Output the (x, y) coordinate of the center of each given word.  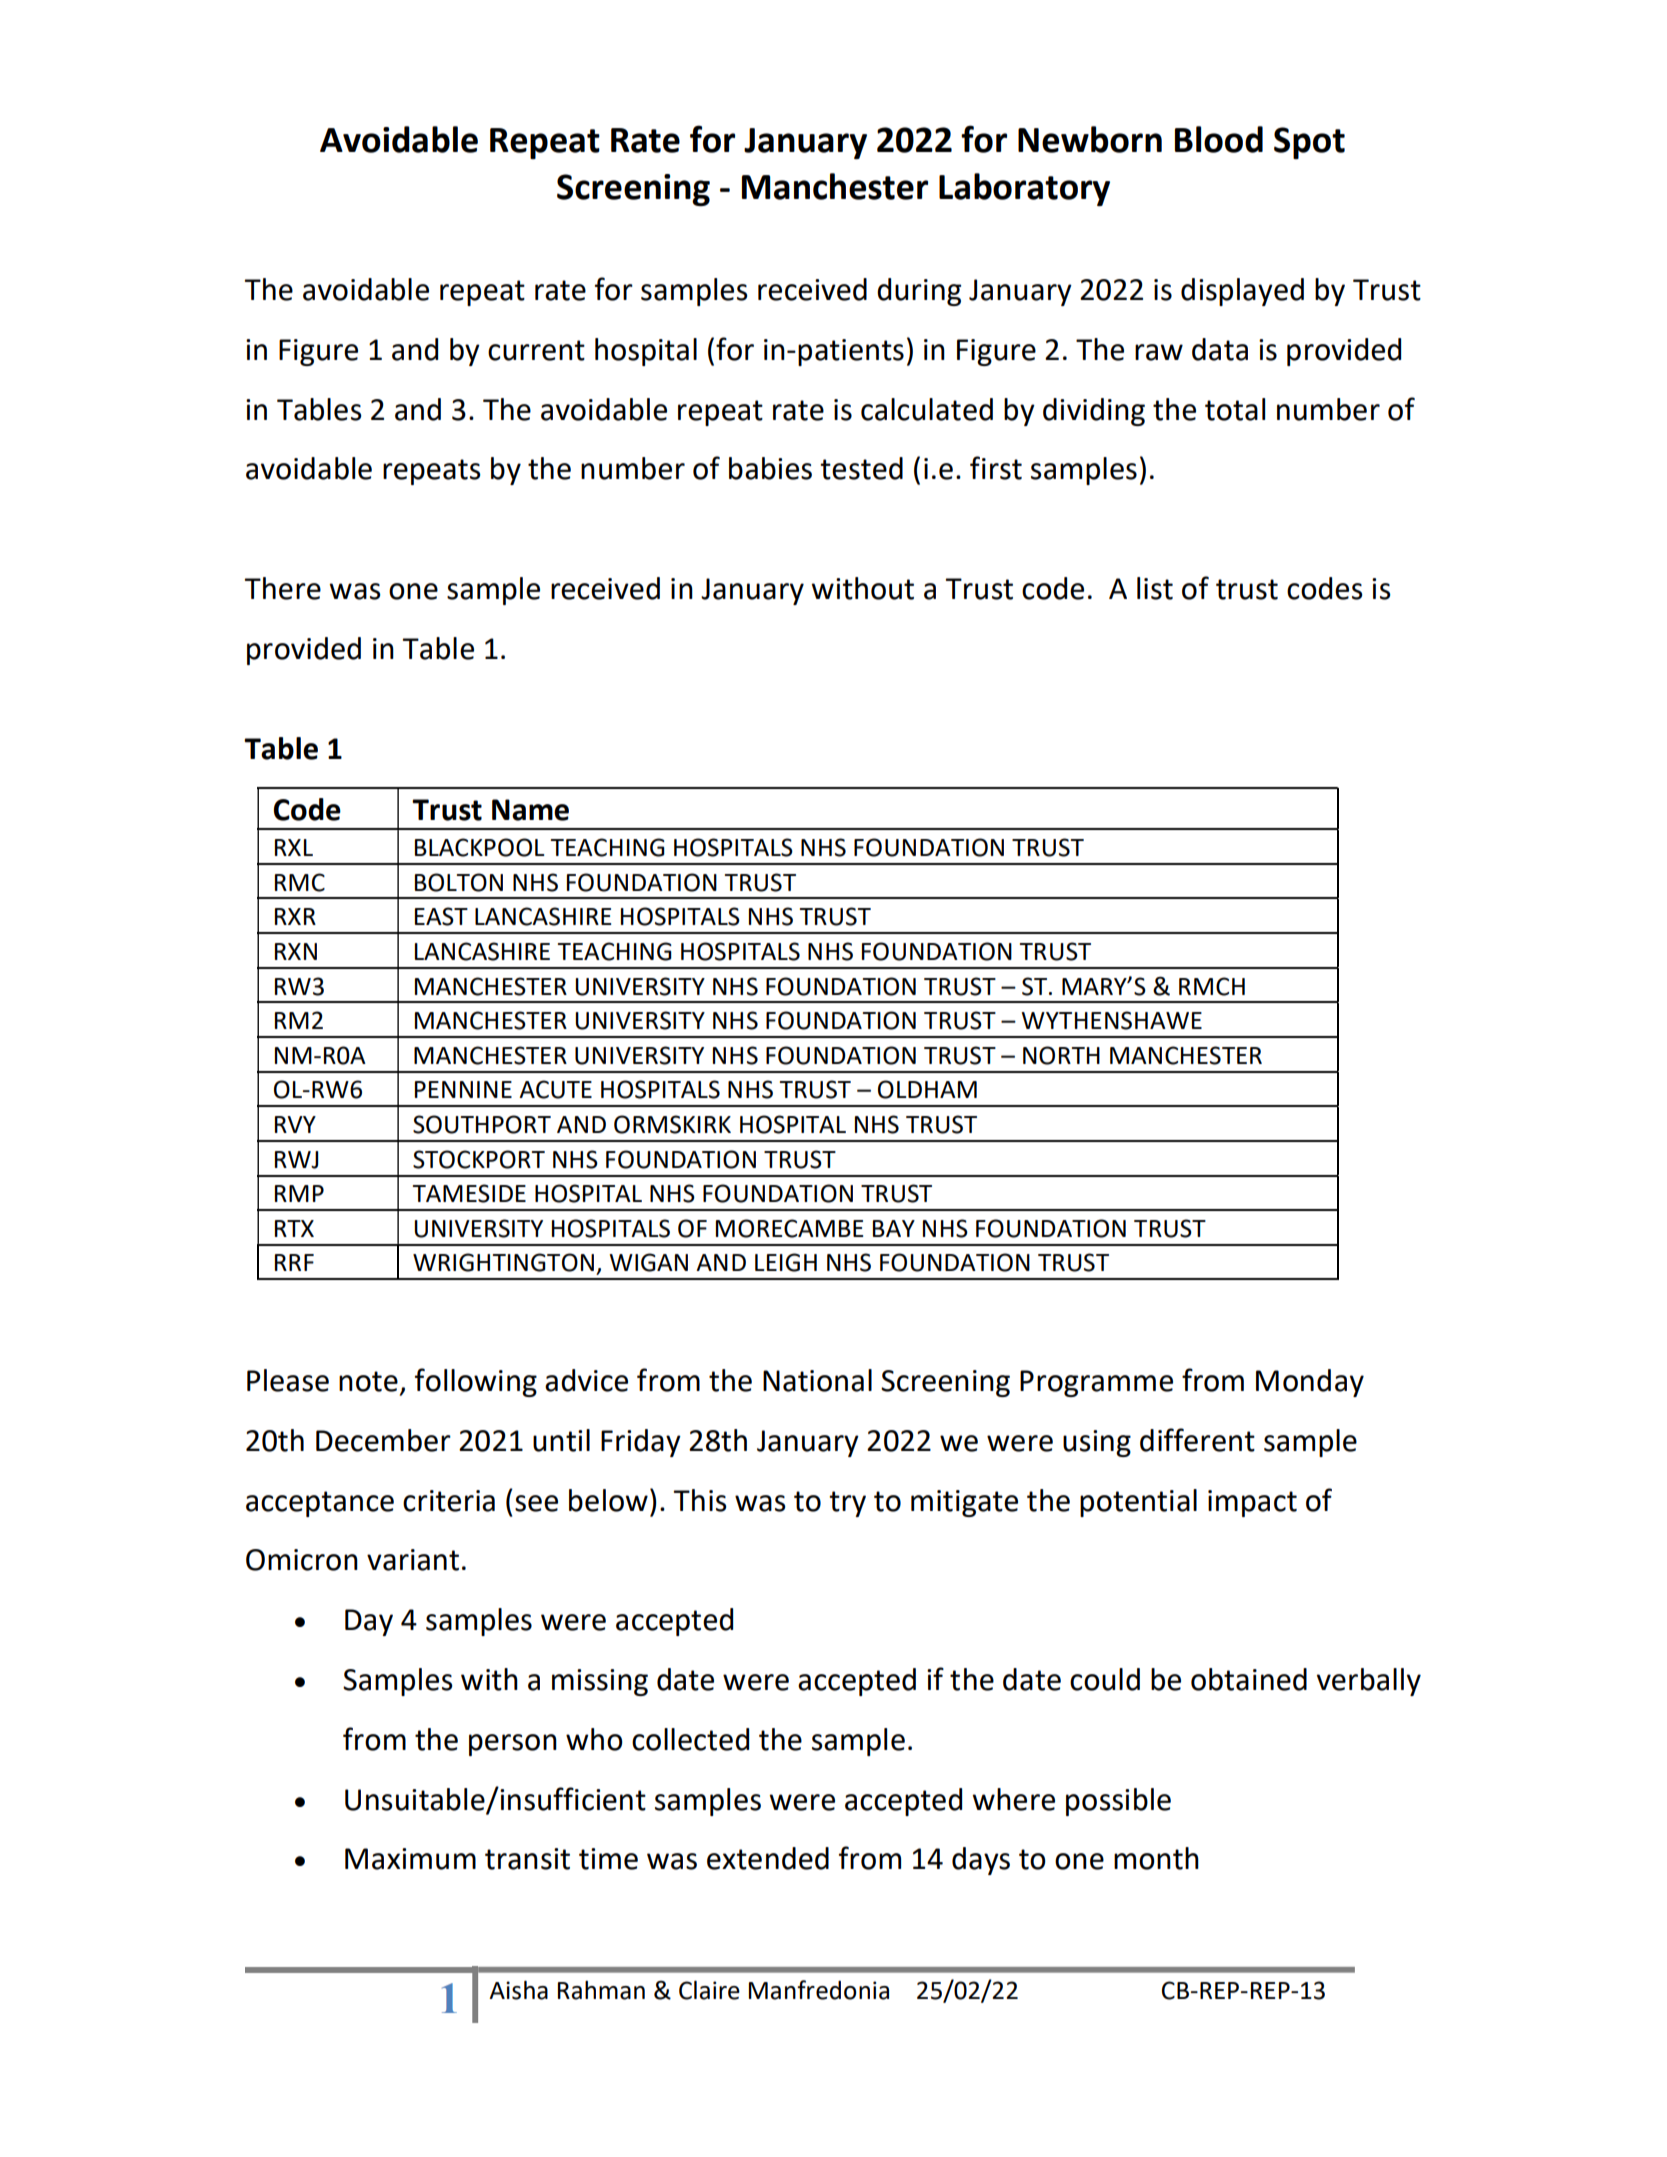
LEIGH (786, 1262)
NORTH (1061, 1055)
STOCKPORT (479, 1159)
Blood (1219, 139)
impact (1252, 1503)
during (919, 292)
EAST (441, 916)
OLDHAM (927, 1089)
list (1155, 588)
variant (413, 1560)
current (536, 350)
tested (861, 468)
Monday (1310, 1383)
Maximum (410, 1859)
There (283, 588)
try (847, 1504)
